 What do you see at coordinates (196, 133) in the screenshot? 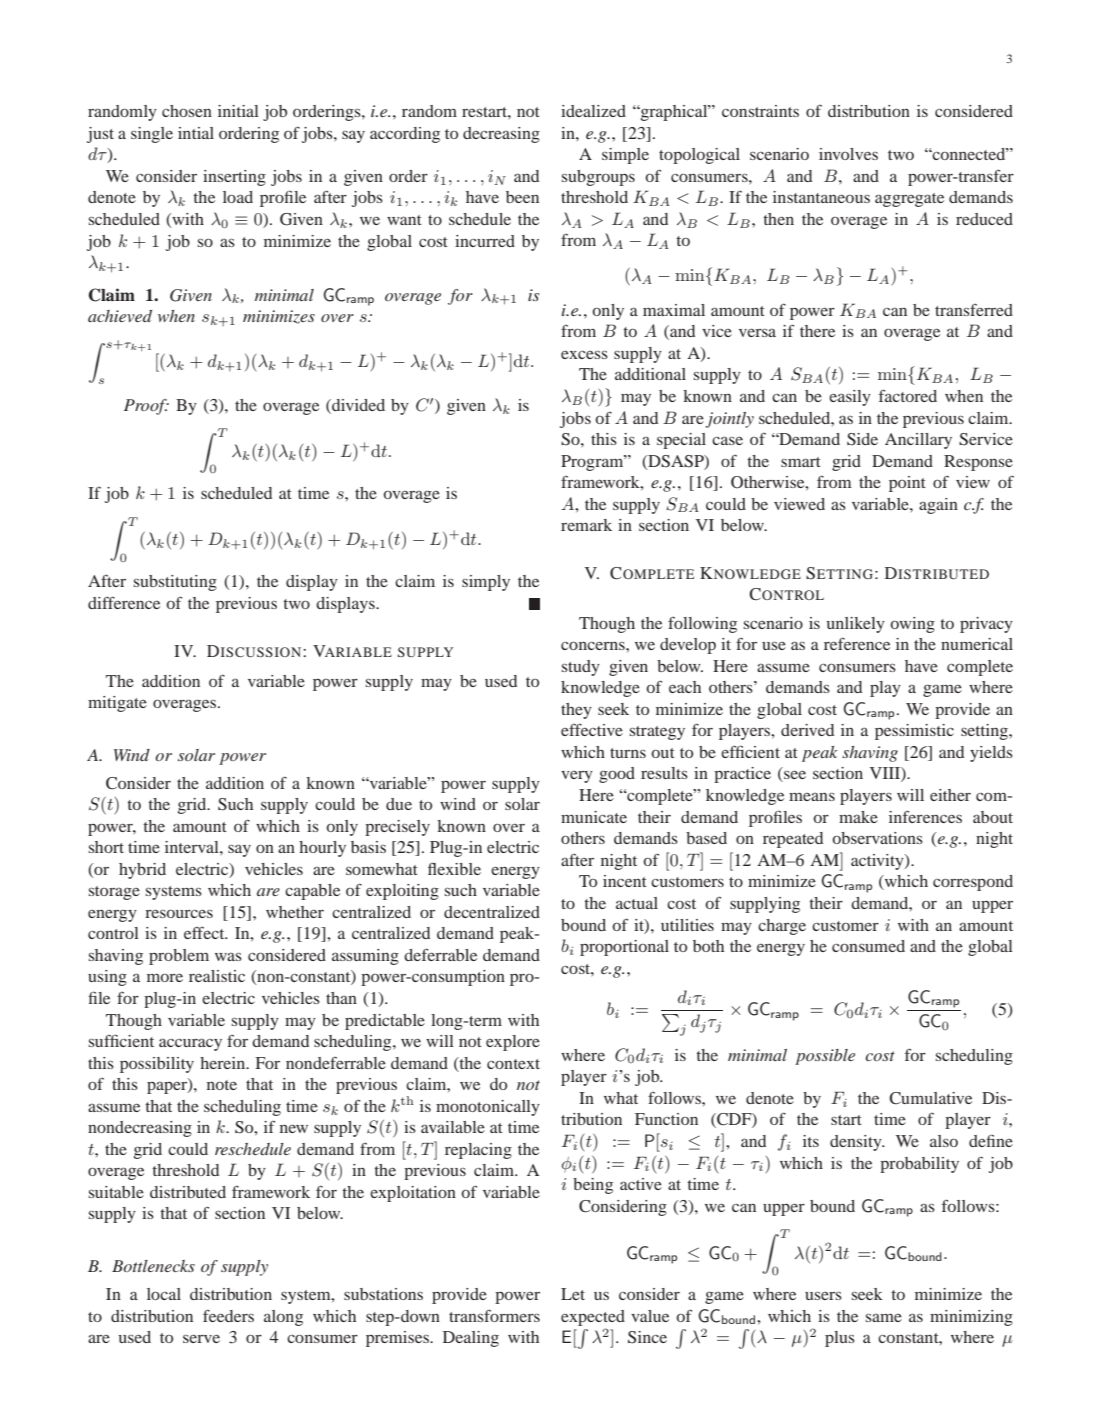
I see `intial` at bounding box center [196, 133].
